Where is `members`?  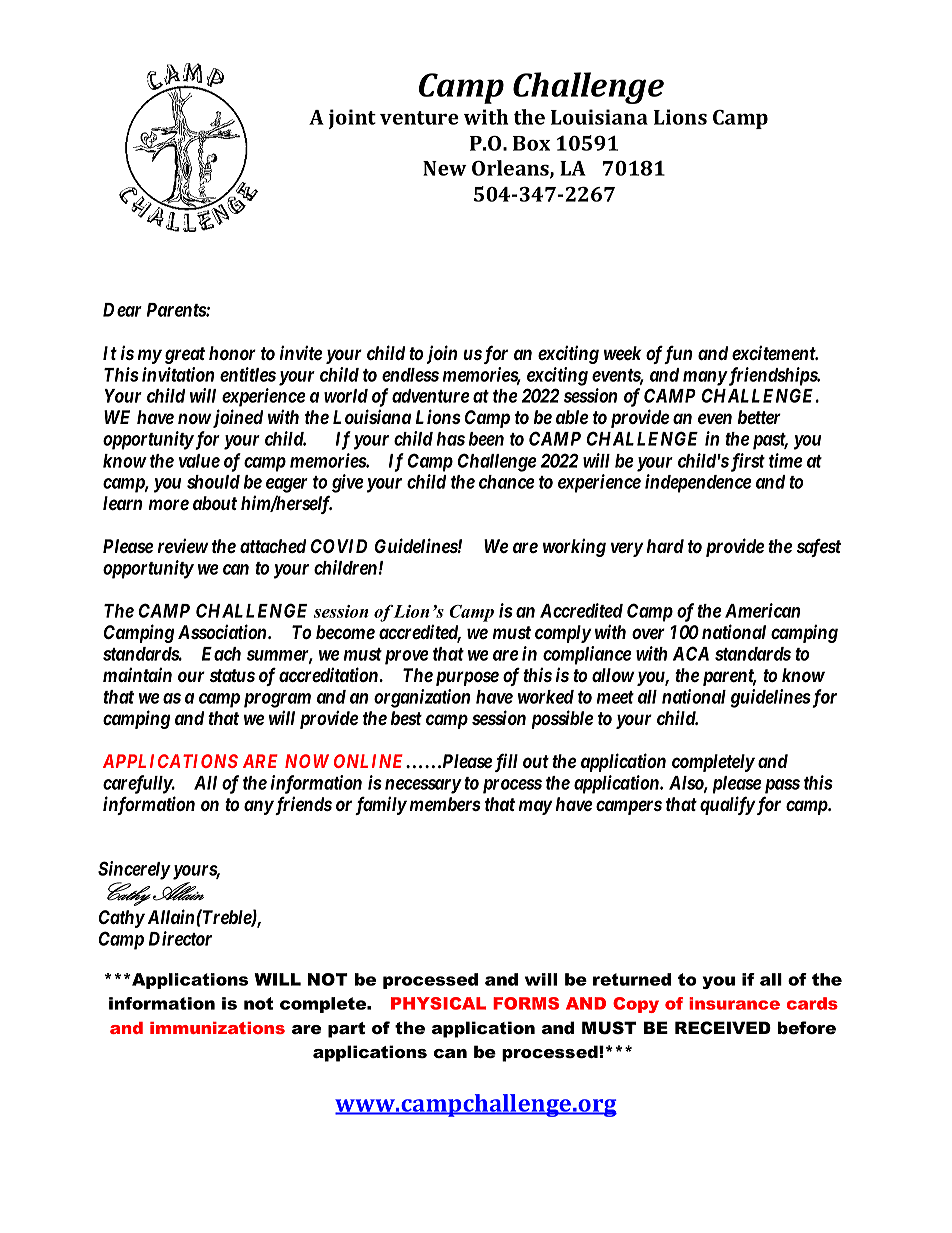 members is located at coordinates (445, 804).
